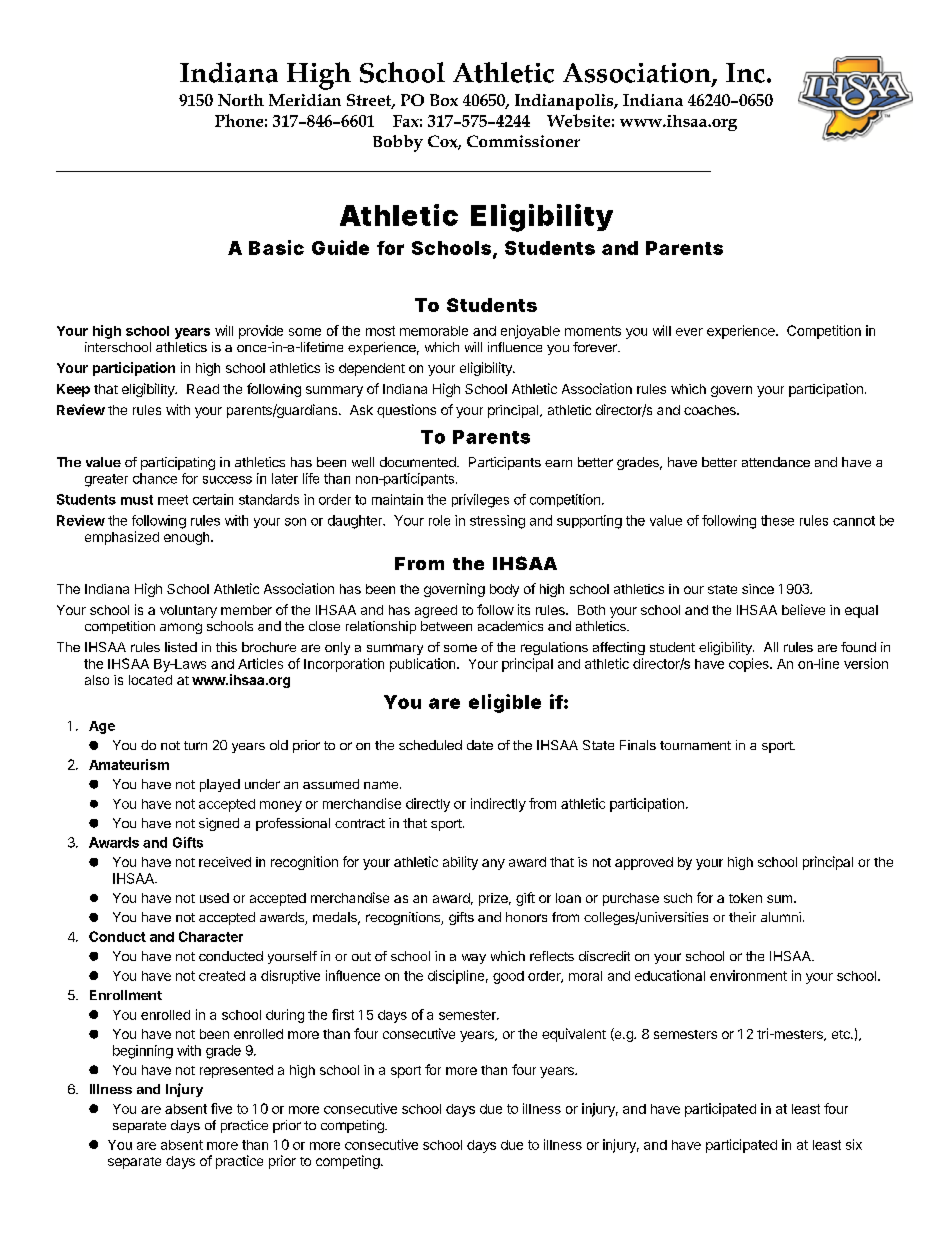  Describe the element at coordinates (241, 100) in the screenshot. I see `North` at that location.
